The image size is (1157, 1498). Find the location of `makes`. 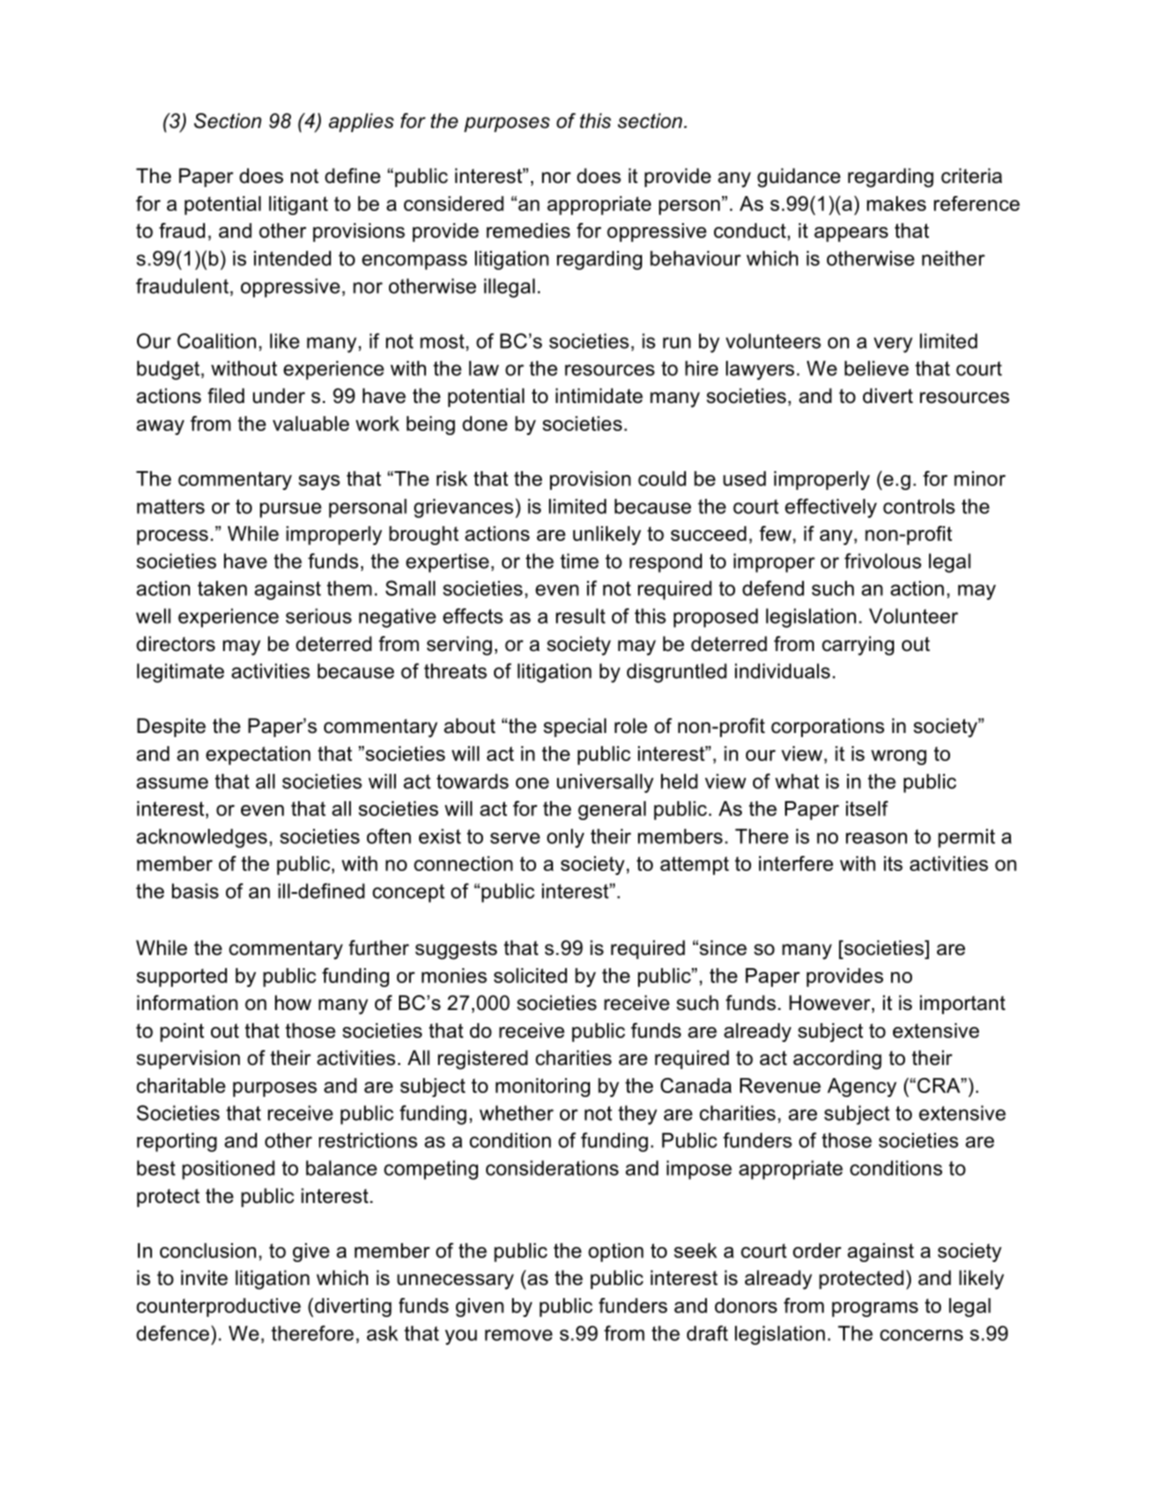

makes is located at coordinates (896, 203).
